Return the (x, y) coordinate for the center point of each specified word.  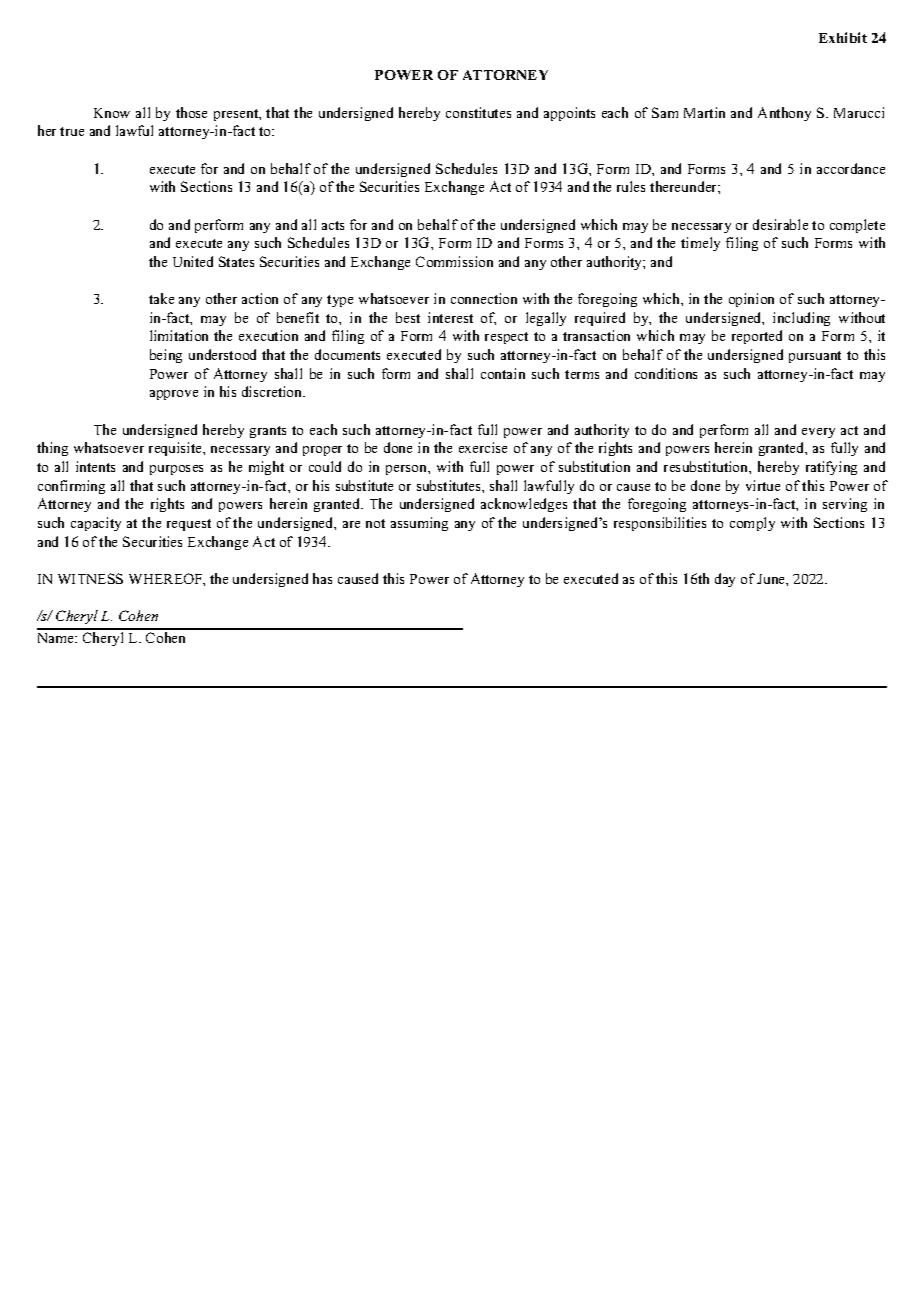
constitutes (478, 112)
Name (57, 638)
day (725, 580)
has (322, 578)
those (191, 112)
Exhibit (843, 37)
